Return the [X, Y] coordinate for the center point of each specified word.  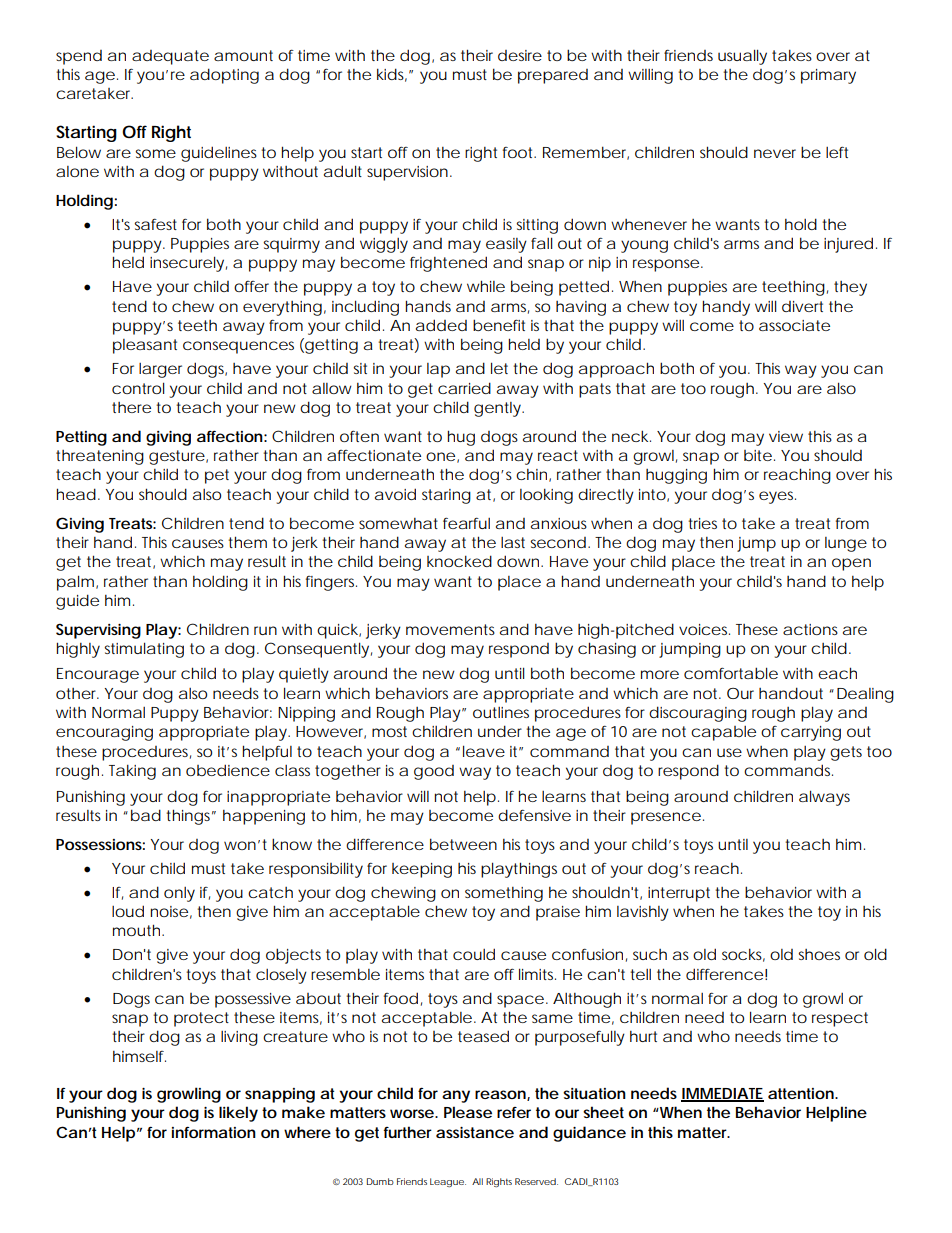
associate [794, 325]
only [179, 894]
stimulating [144, 650]
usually [742, 57]
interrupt [679, 894]
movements [450, 629]
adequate [170, 57]
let [499, 368]
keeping [422, 870]
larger [160, 370]
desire [520, 55]
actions [810, 629]
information [214, 1132]
